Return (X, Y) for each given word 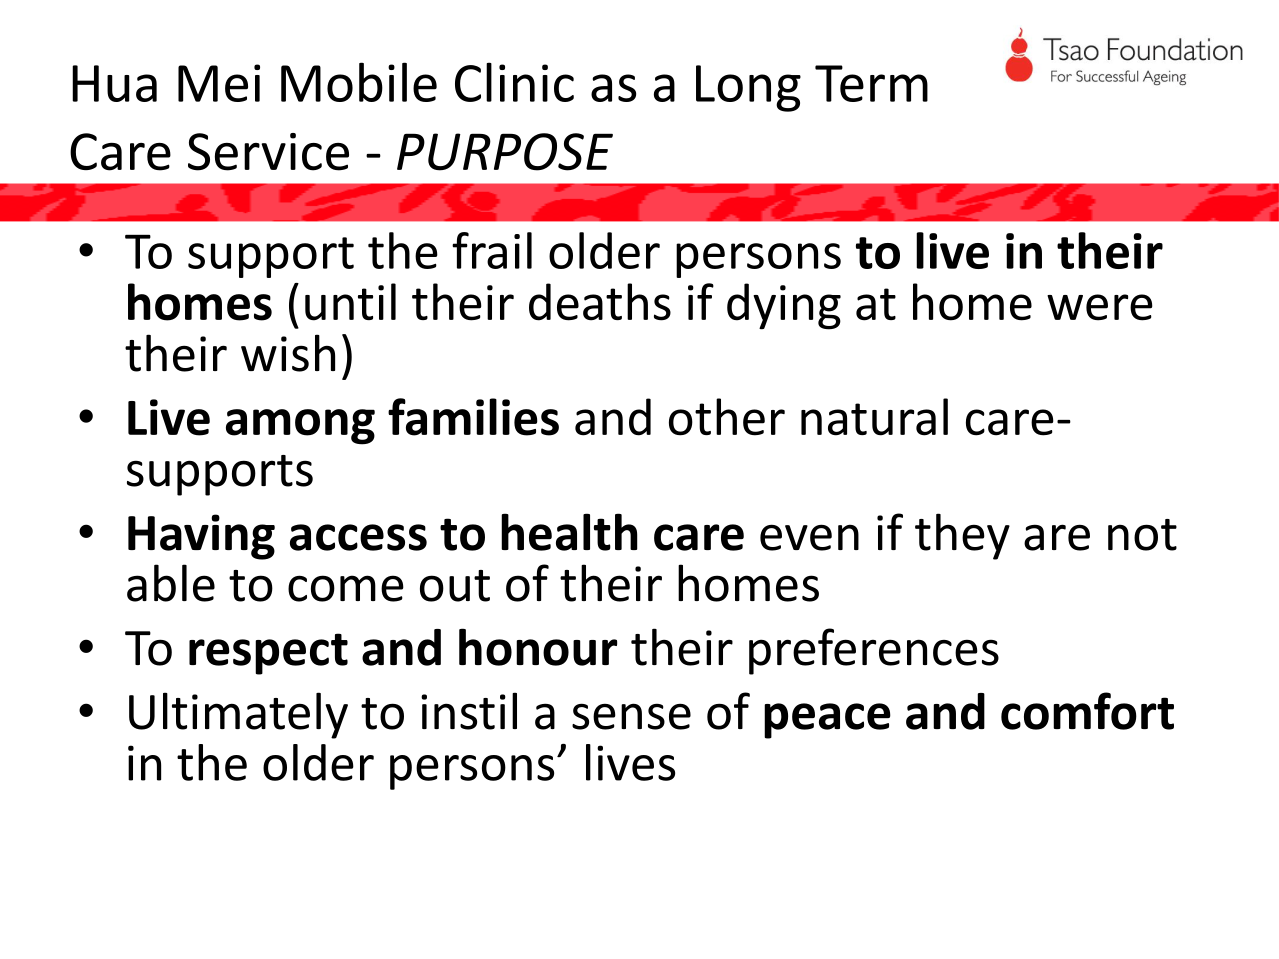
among (300, 427)
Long (748, 88)
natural (874, 417)
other (727, 417)
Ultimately (238, 715)
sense (631, 716)
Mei (219, 83)
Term (871, 83)
